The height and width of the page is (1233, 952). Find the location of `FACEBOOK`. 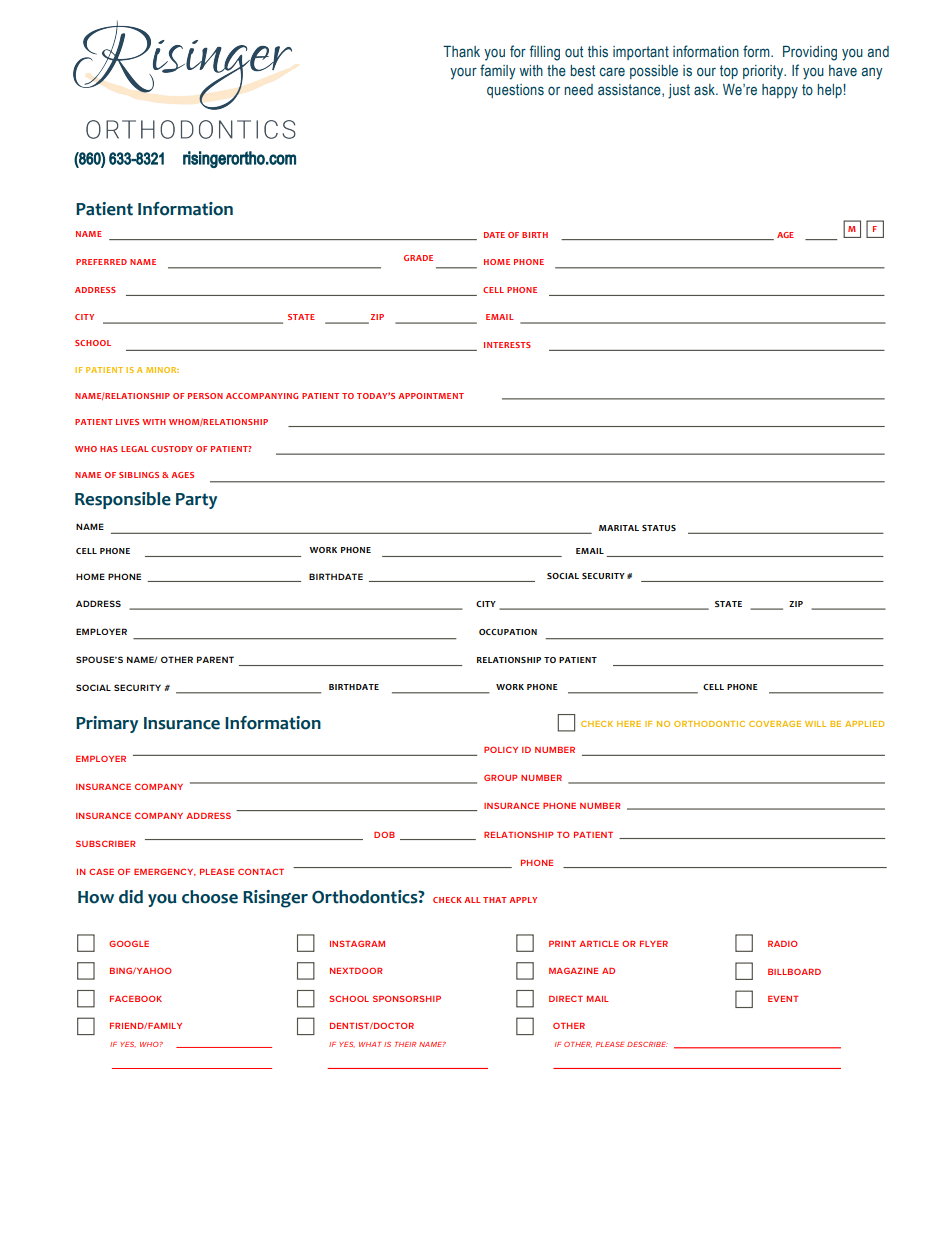

FACEBOOK is located at coordinates (136, 998).
